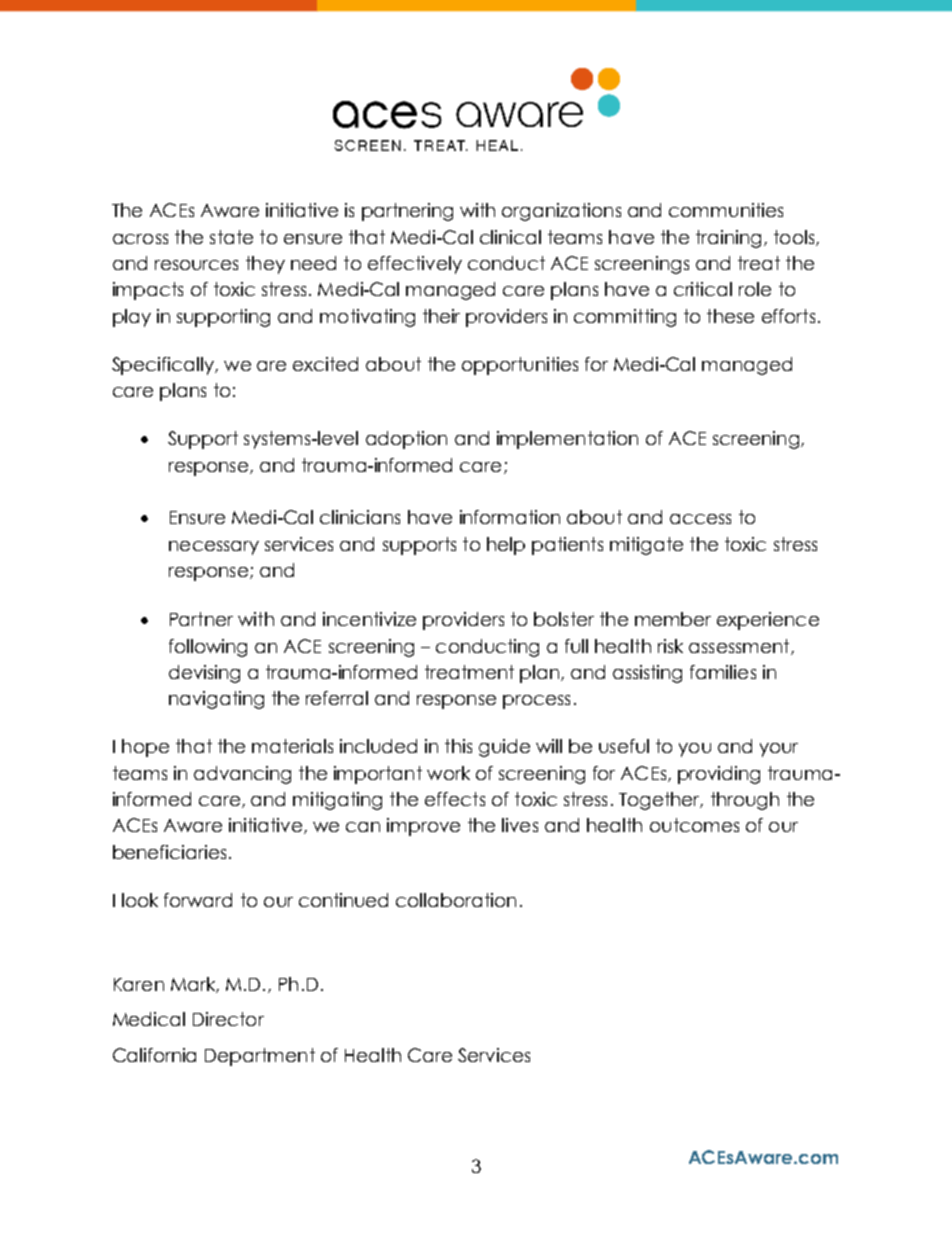 This screenshot has height=1233, width=952. What do you see at coordinates (164, 366) in the screenshot?
I see `Specifically` at bounding box center [164, 366].
